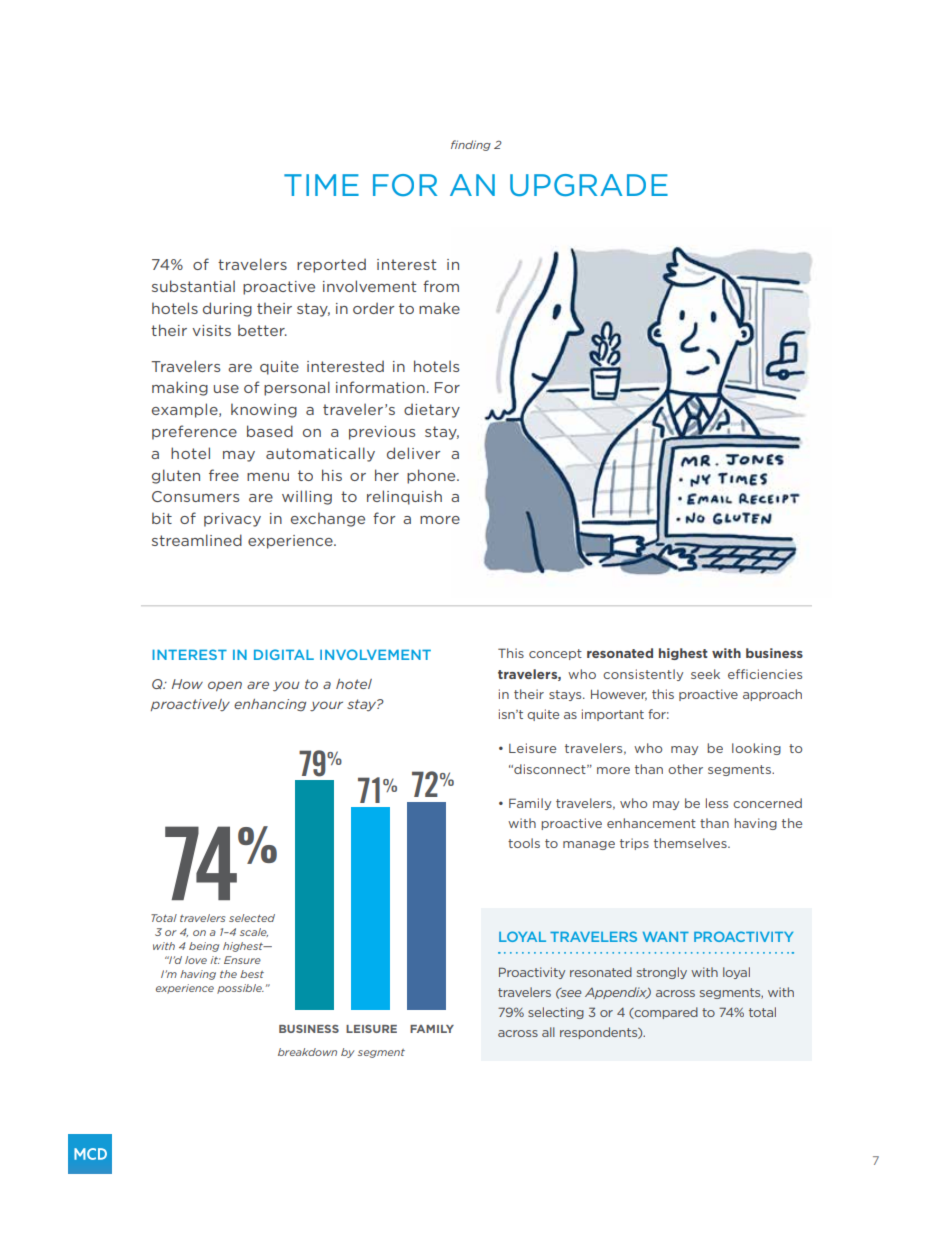 The width and height of the page is (952, 1233). Describe the element at coordinates (321, 185) in the page. I see `TIME` at that location.
